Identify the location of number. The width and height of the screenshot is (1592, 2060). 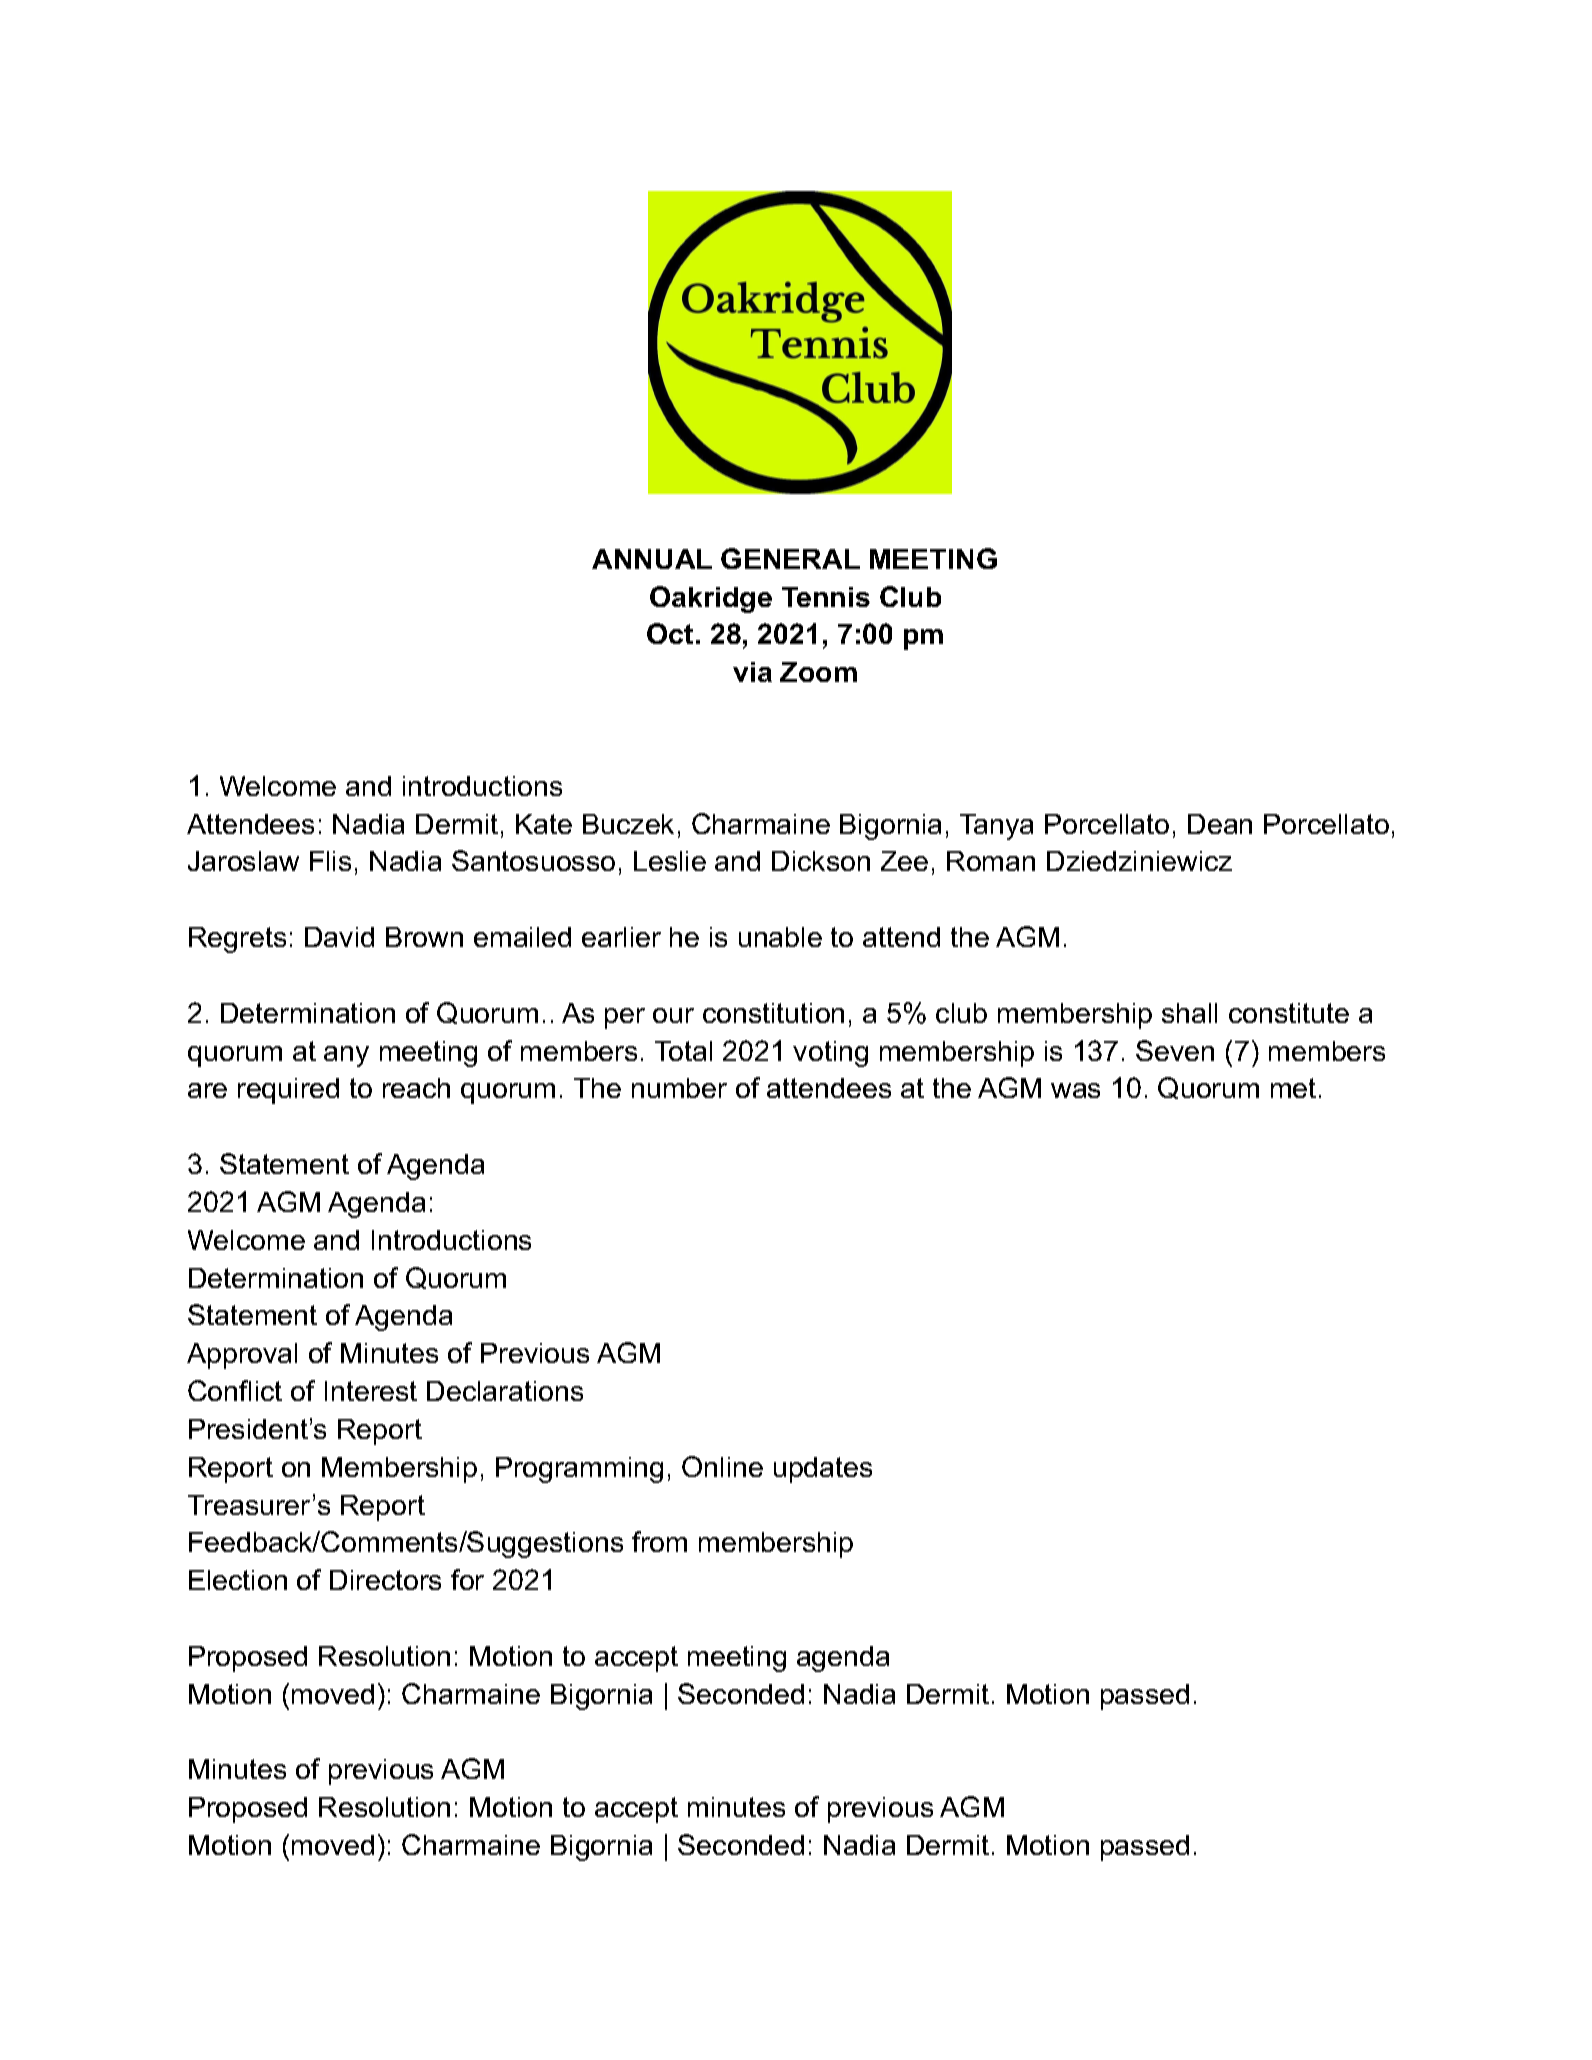
(679, 1088).
